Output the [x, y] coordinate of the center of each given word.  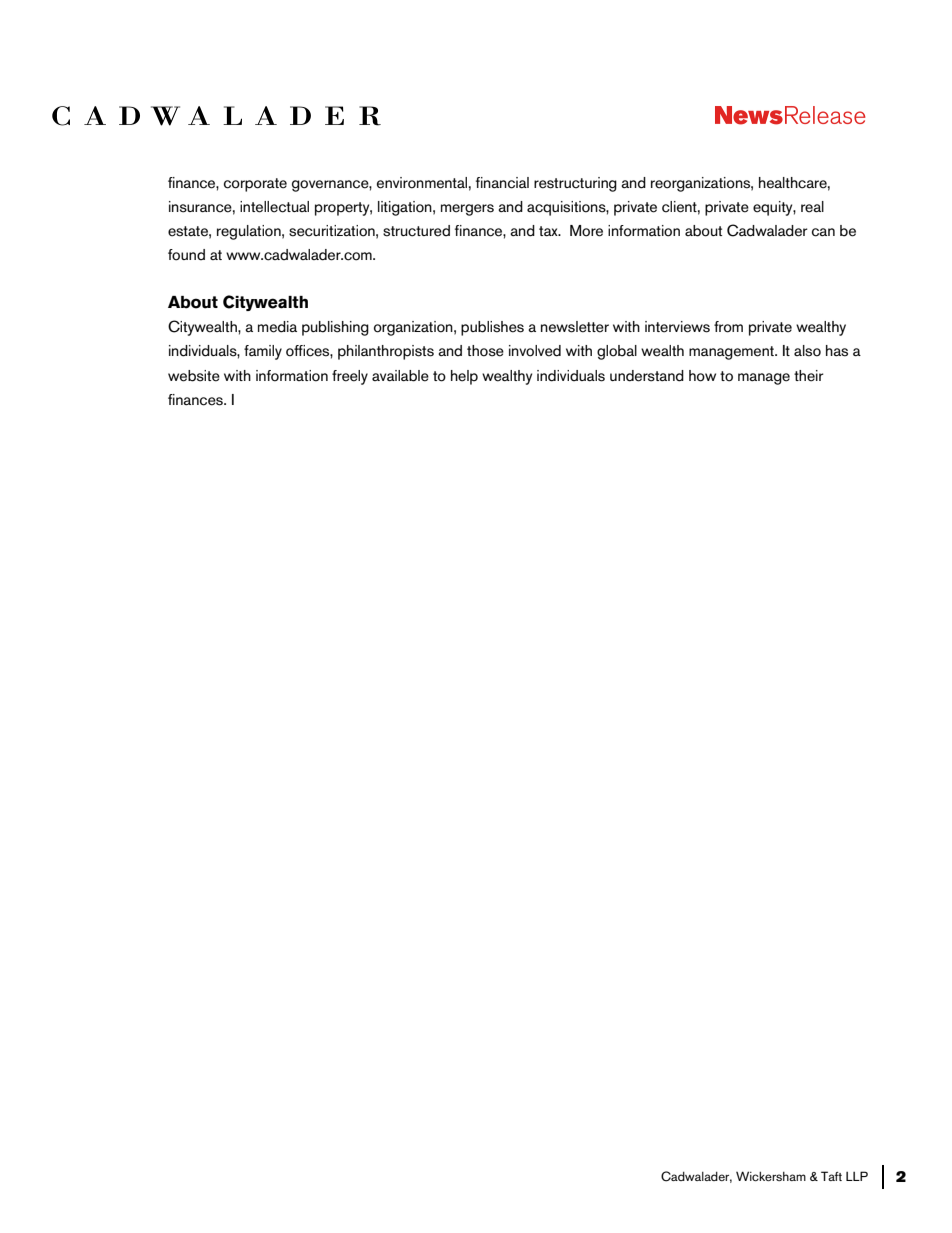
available [400, 376]
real [812, 207]
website [194, 376]
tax [549, 231]
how [702, 376]
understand [647, 376]
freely [350, 377]
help [464, 377]
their [809, 376]
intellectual [274, 207]
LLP [857, 1176]
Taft [831, 1176]
